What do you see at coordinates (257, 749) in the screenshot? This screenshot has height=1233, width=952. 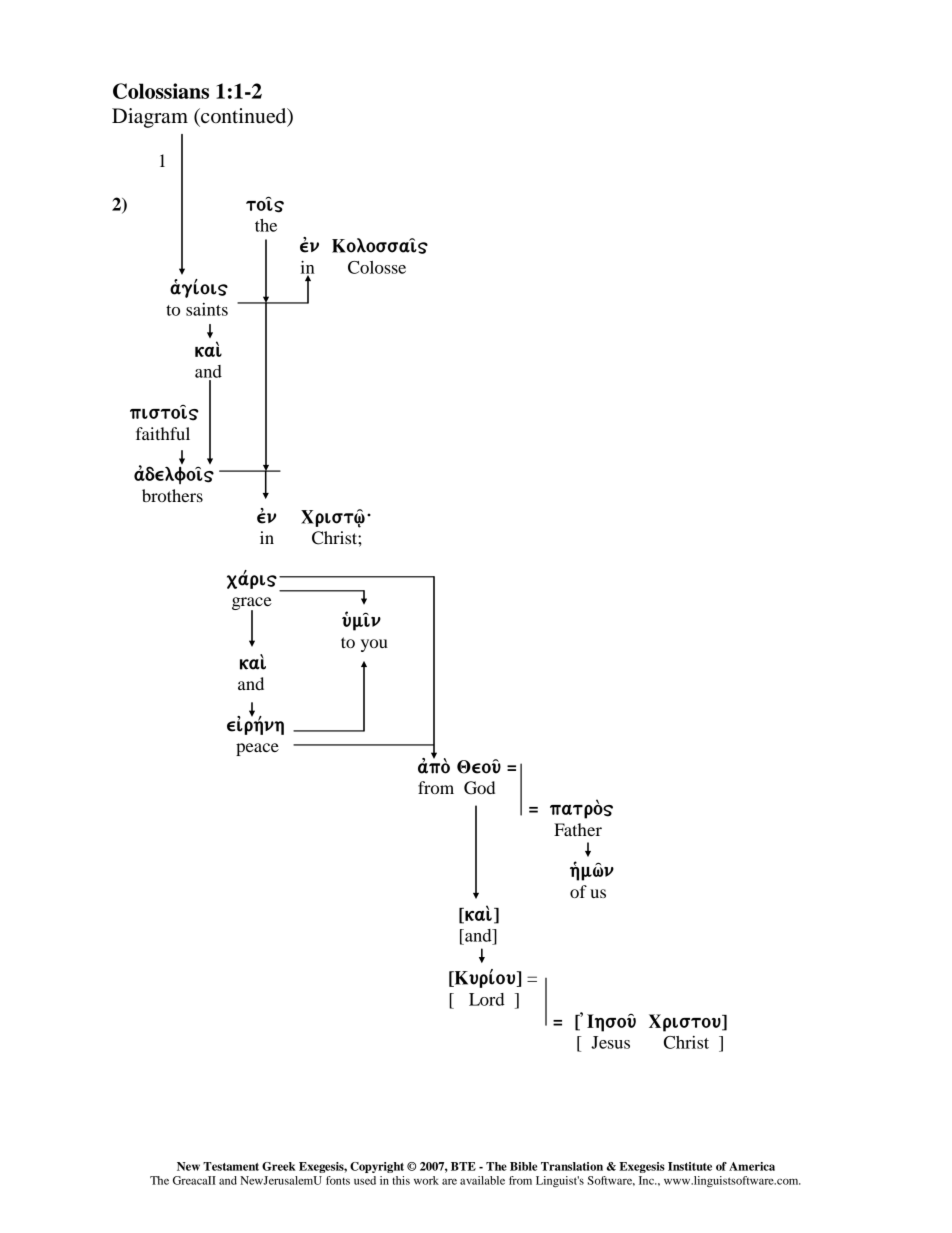 I see `peace` at bounding box center [257, 749].
